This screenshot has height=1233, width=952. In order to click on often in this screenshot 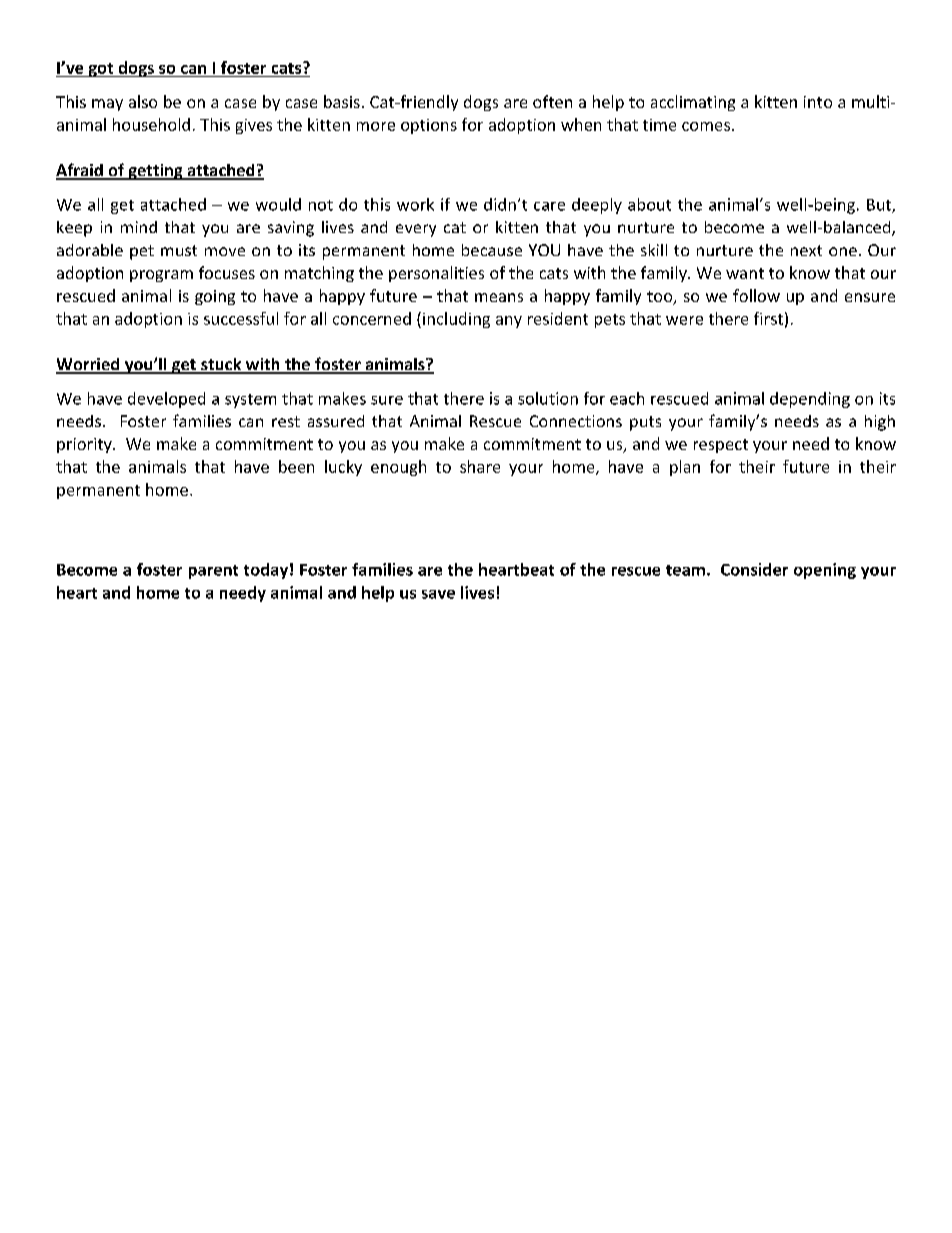, I will do `click(552, 101)`.
